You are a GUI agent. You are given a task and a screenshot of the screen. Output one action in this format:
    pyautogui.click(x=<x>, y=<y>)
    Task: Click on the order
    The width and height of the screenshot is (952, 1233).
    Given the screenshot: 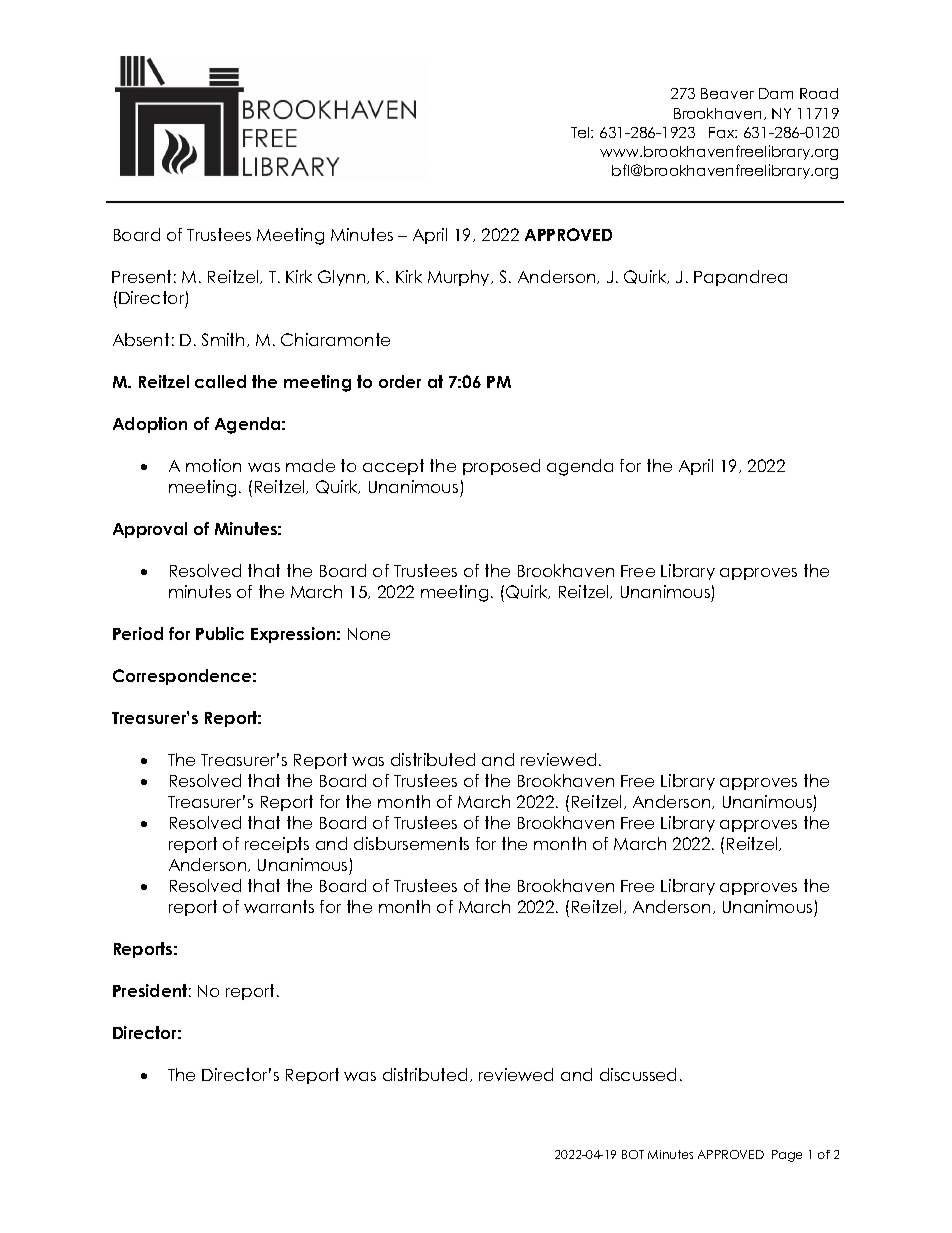 What is the action you would take?
    pyautogui.click(x=400, y=381)
